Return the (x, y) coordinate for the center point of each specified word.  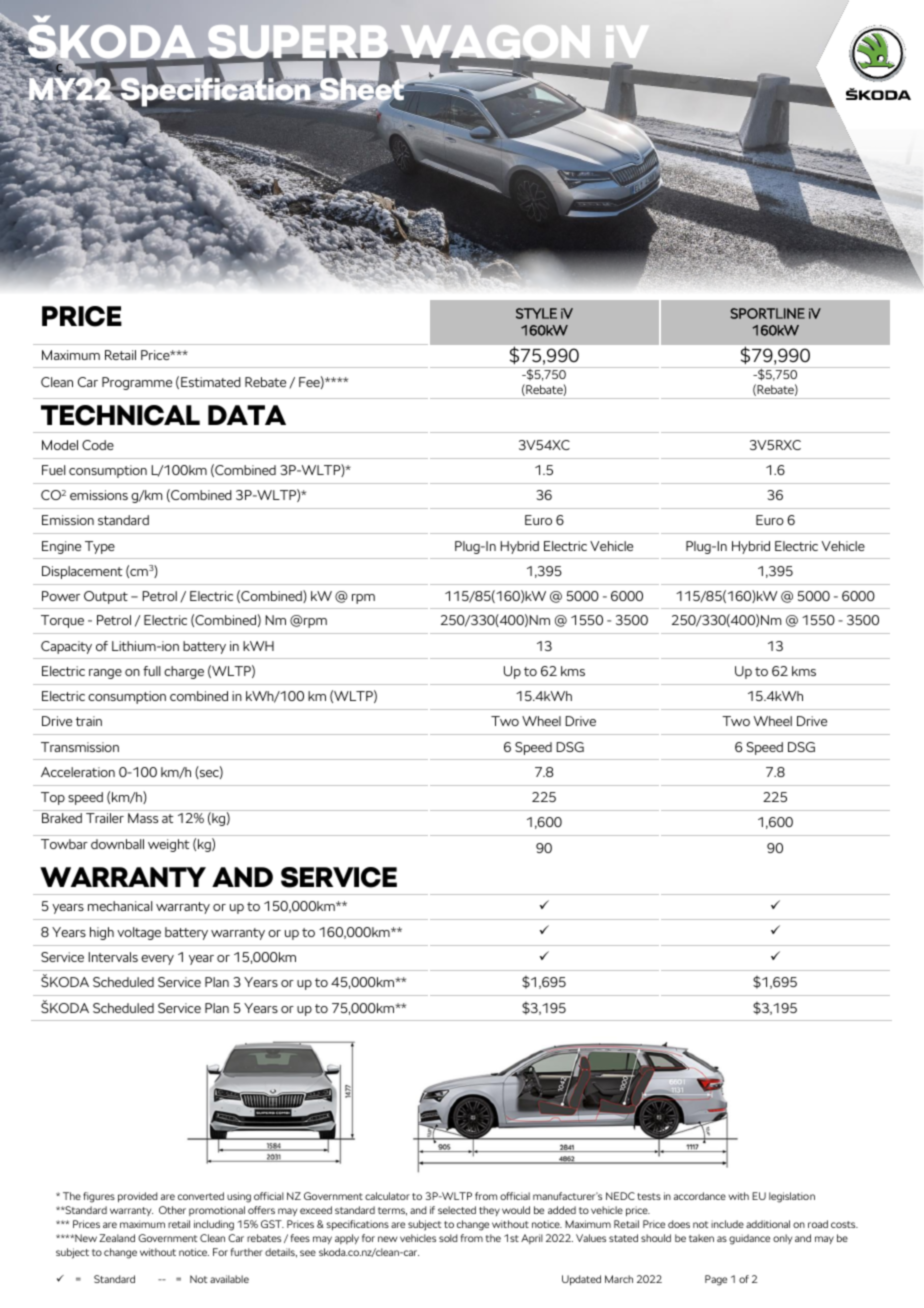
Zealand (117, 1238)
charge (184, 672)
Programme (137, 383)
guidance (749, 1239)
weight (169, 845)
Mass (143, 818)
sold (448, 1238)
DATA (247, 415)
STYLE (536, 313)
